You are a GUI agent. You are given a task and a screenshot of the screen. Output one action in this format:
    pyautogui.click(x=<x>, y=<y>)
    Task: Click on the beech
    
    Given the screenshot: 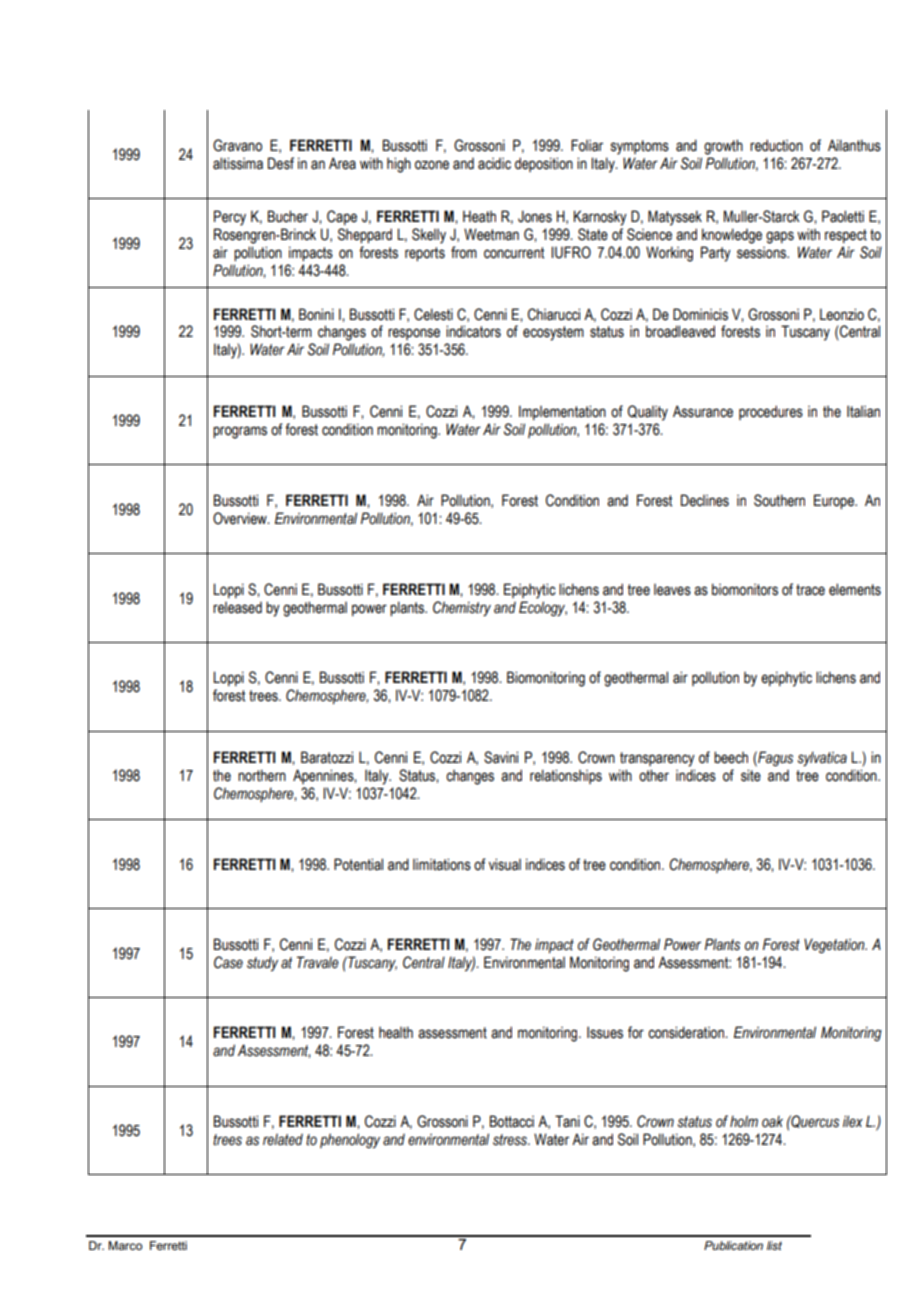 What is the action you would take?
    pyautogui.click(x=731, y=757)
